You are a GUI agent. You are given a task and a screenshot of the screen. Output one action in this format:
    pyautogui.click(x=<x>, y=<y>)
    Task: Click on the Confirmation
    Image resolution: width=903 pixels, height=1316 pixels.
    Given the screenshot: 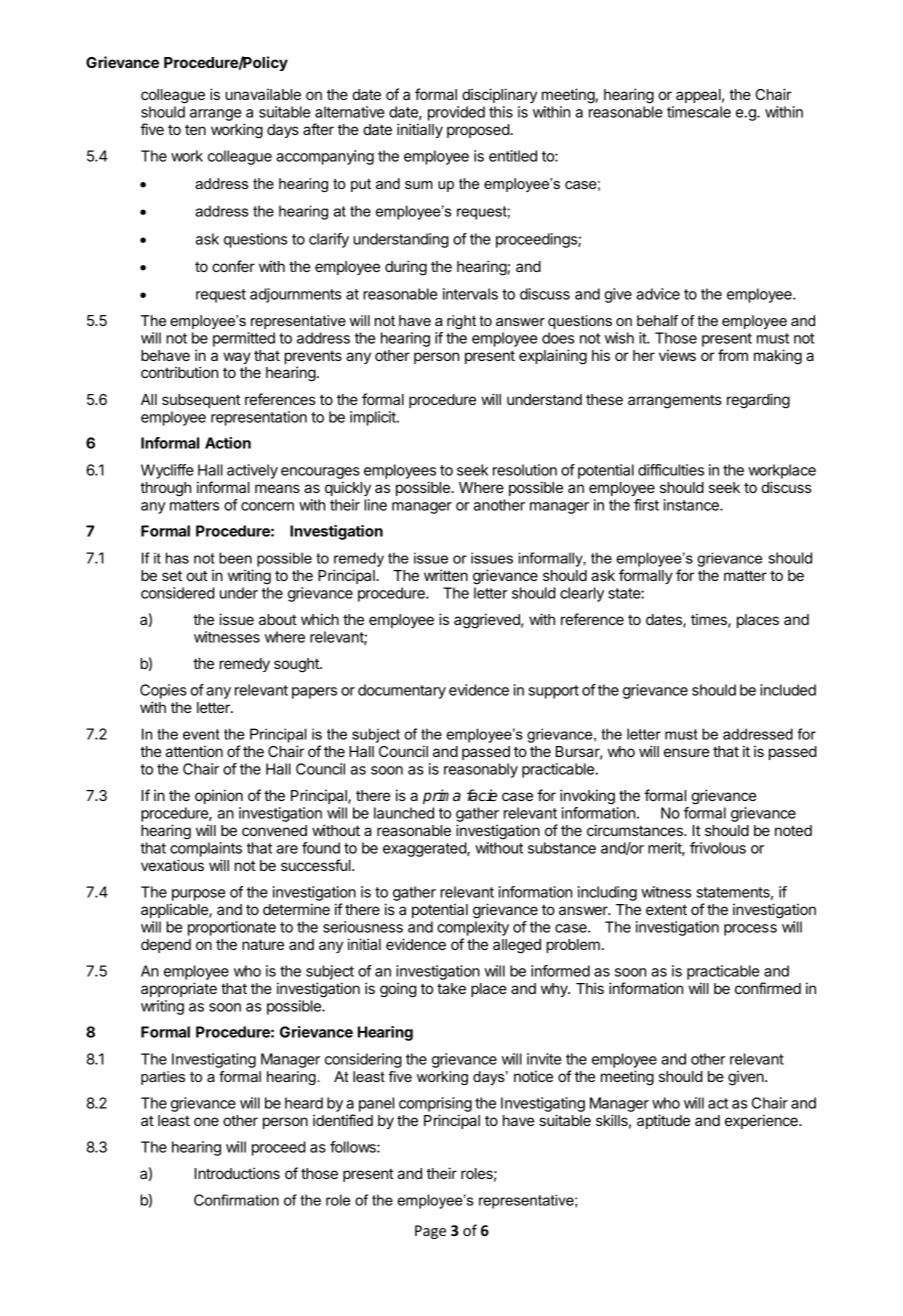 What is the action you would take?
    pyautogui.click(x=236, y=1200)
